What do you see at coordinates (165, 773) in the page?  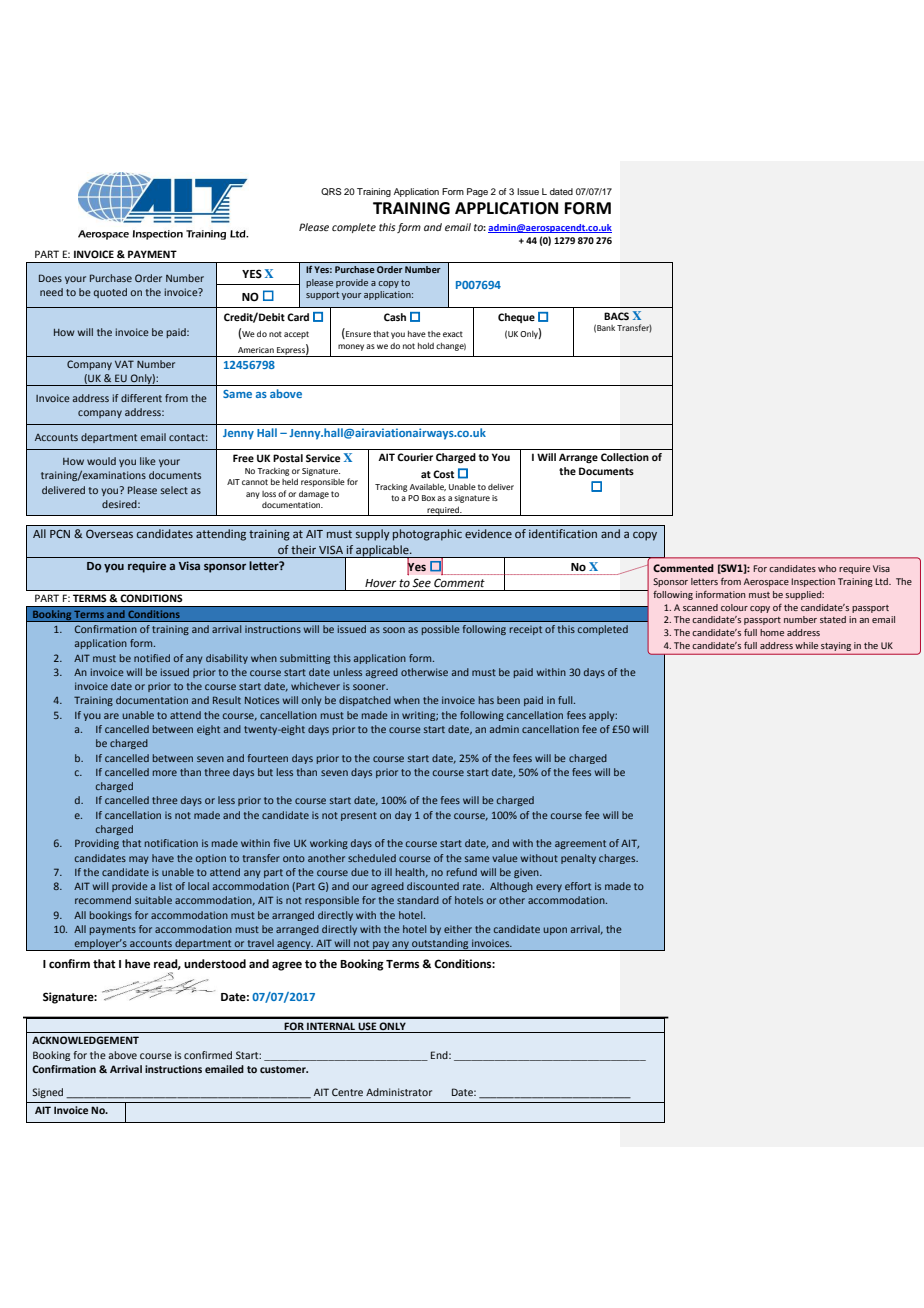 I see `more` at bounding box center [165, 773].
